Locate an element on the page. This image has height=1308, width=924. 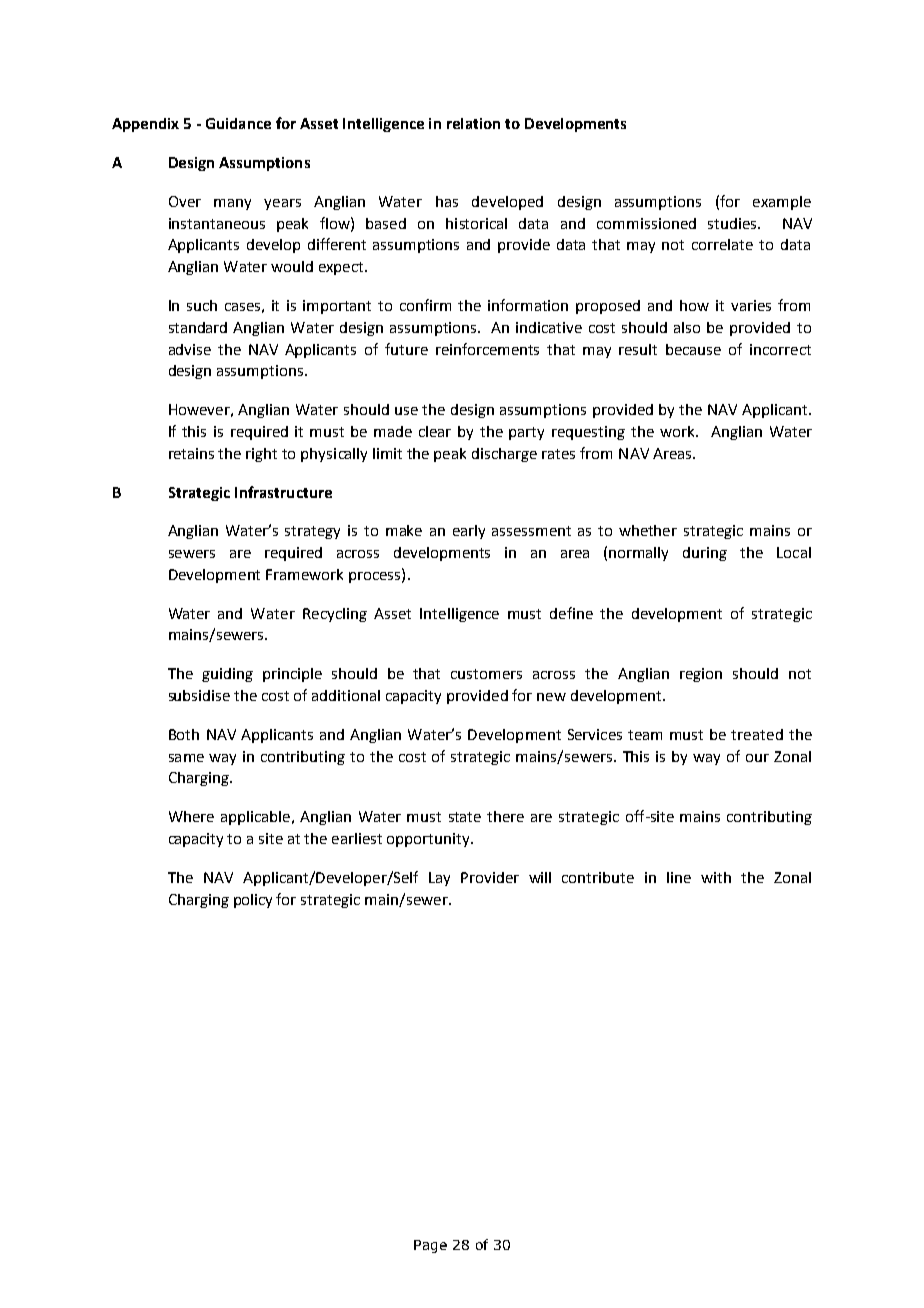
relation is located at coordinates (473, 123).
